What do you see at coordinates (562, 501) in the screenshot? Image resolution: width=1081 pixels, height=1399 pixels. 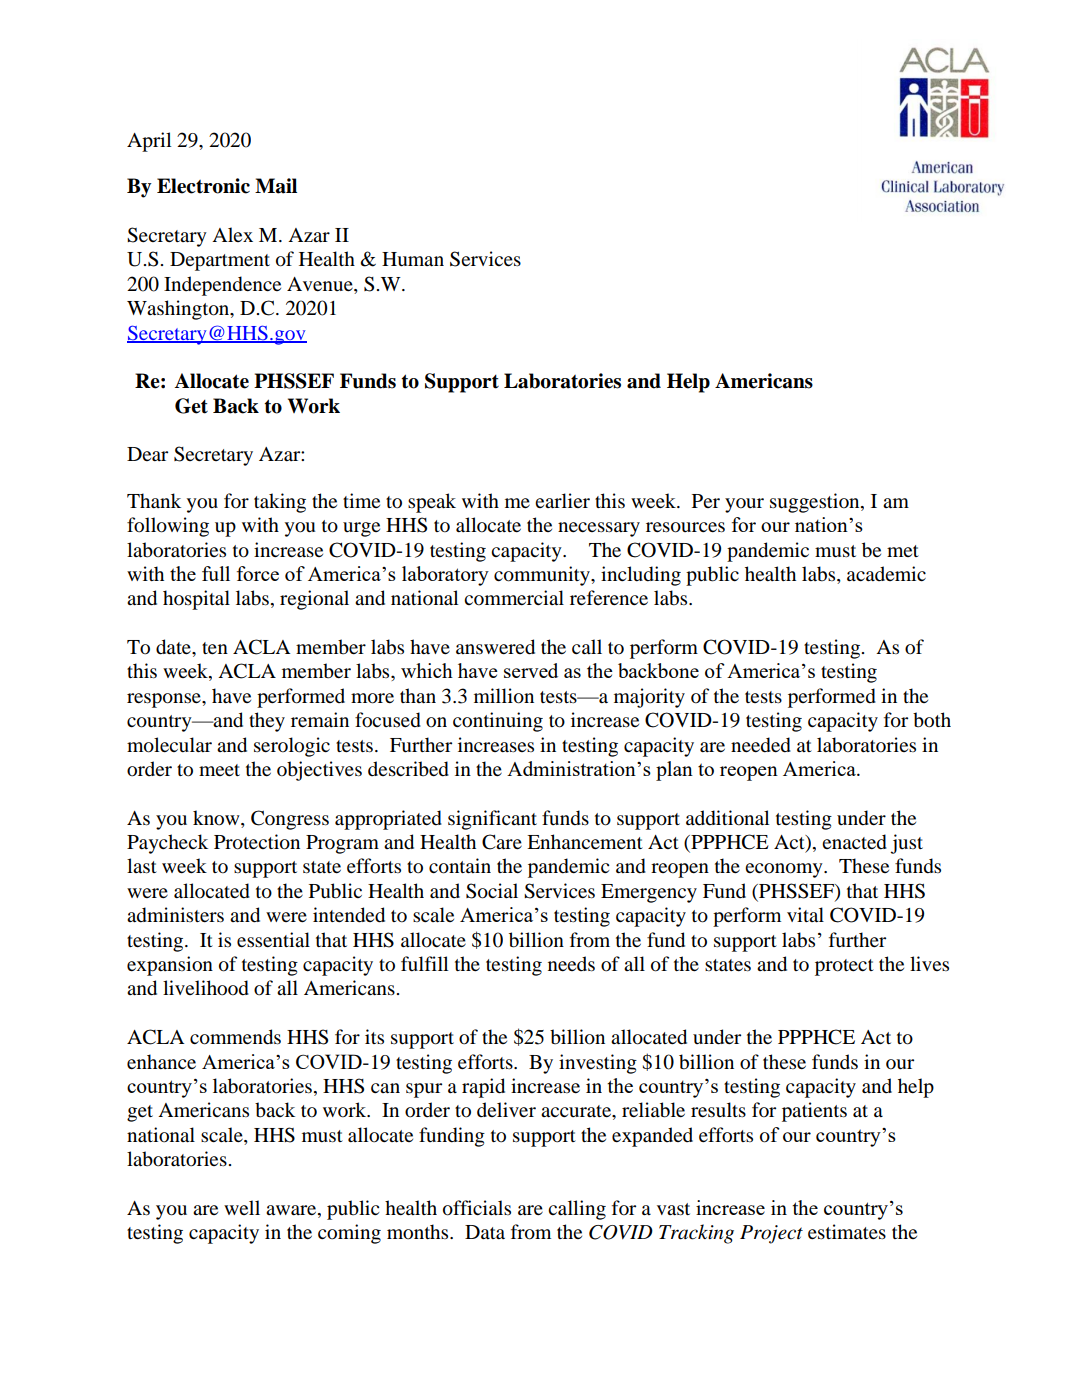 I see `earlier` at bounding box center [562, 501].
